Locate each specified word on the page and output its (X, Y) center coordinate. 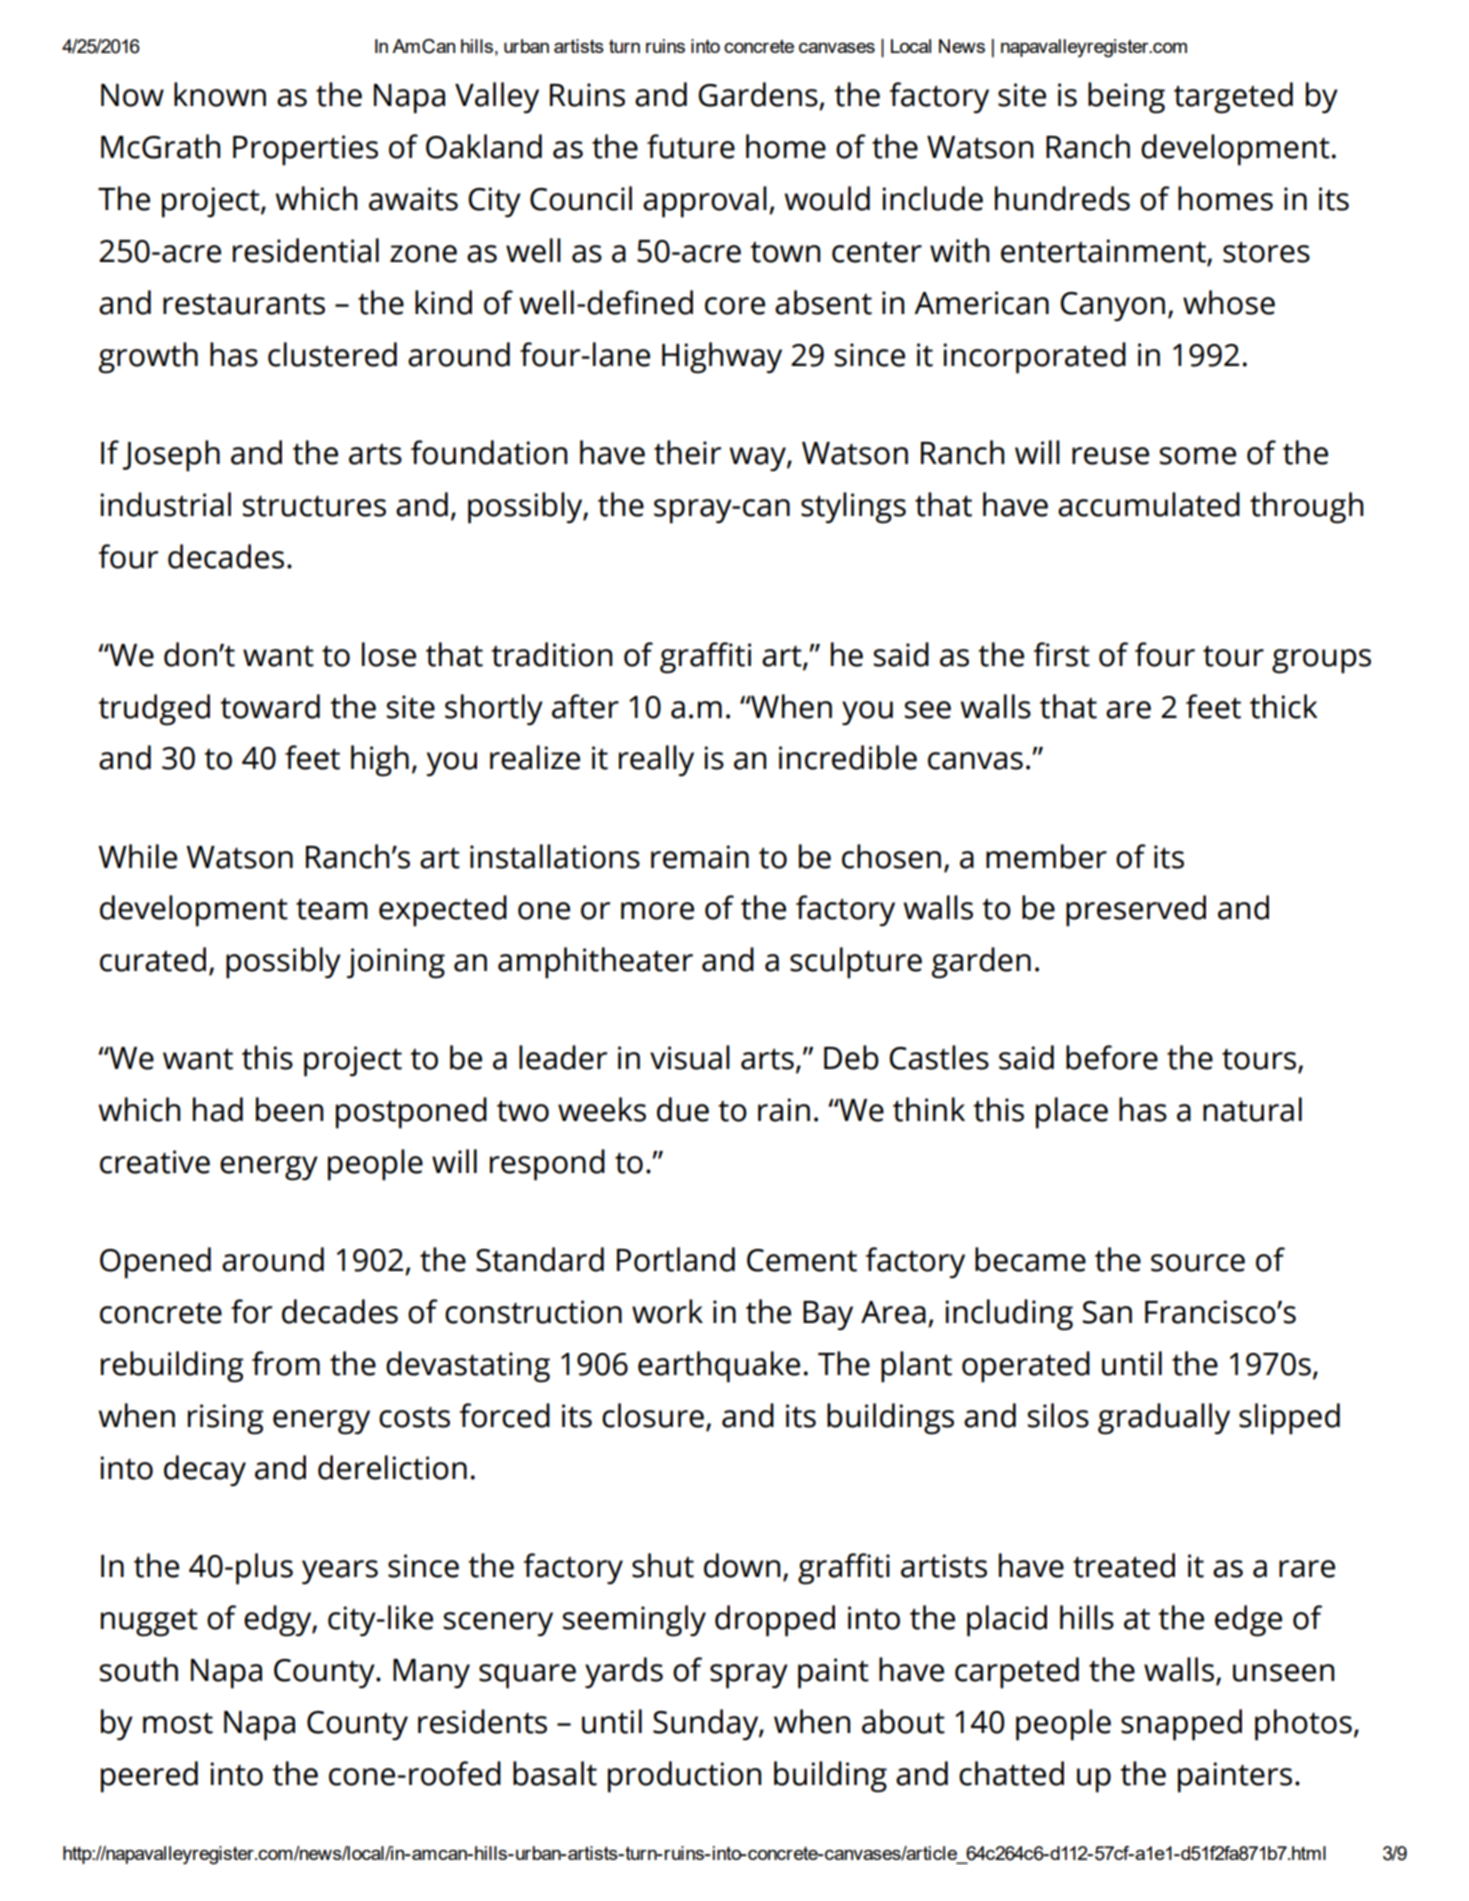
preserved (1136, 911)
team (332, 909)
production (684, 1777)
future (691, 146)
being (1126, 98)
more (657, 911)
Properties (305, 150)
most (178, 1723)
